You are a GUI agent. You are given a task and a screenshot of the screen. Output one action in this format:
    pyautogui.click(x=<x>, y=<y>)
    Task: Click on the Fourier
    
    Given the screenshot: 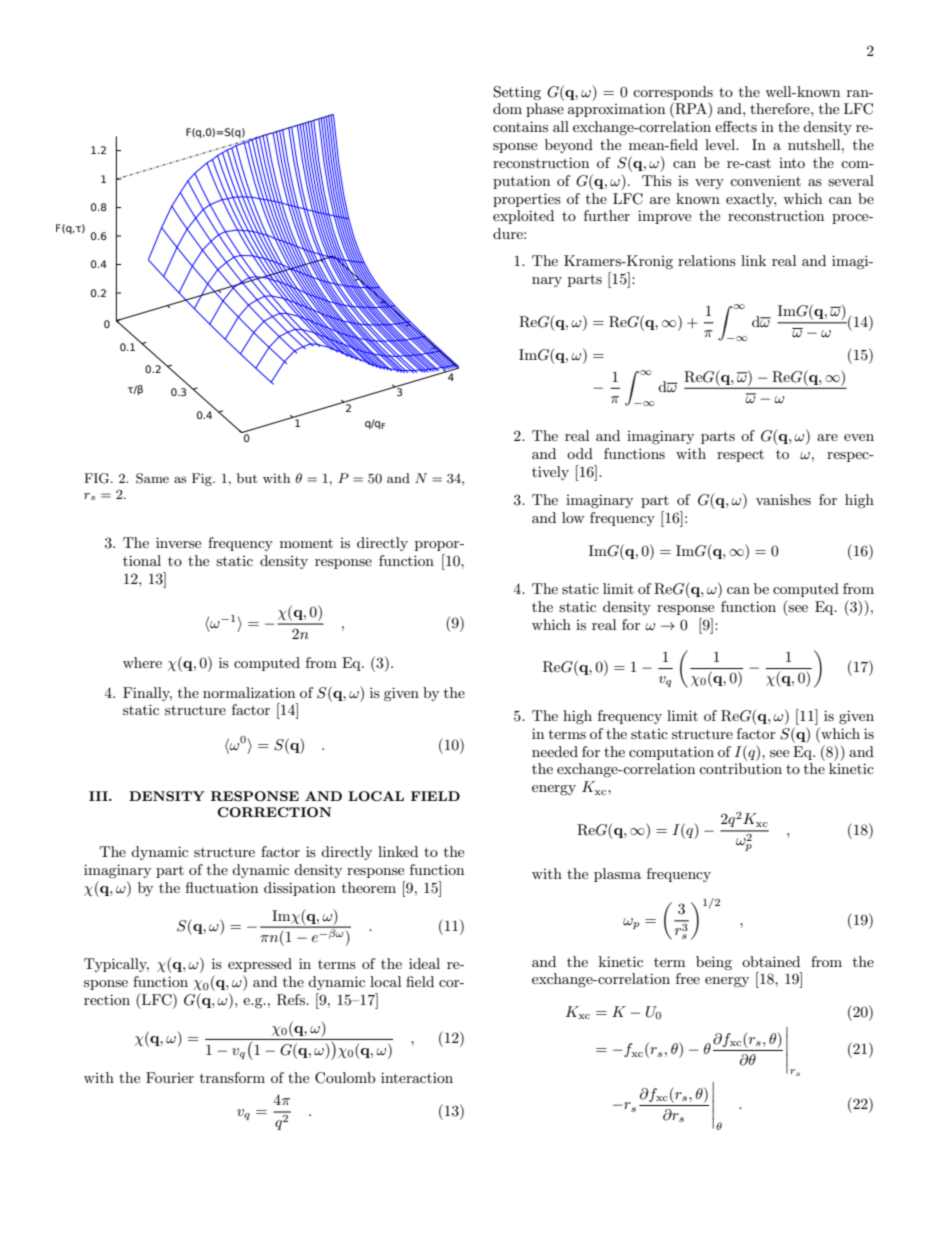 What is the action you would take?
    pyautogui.click(x=170, y=1077)
